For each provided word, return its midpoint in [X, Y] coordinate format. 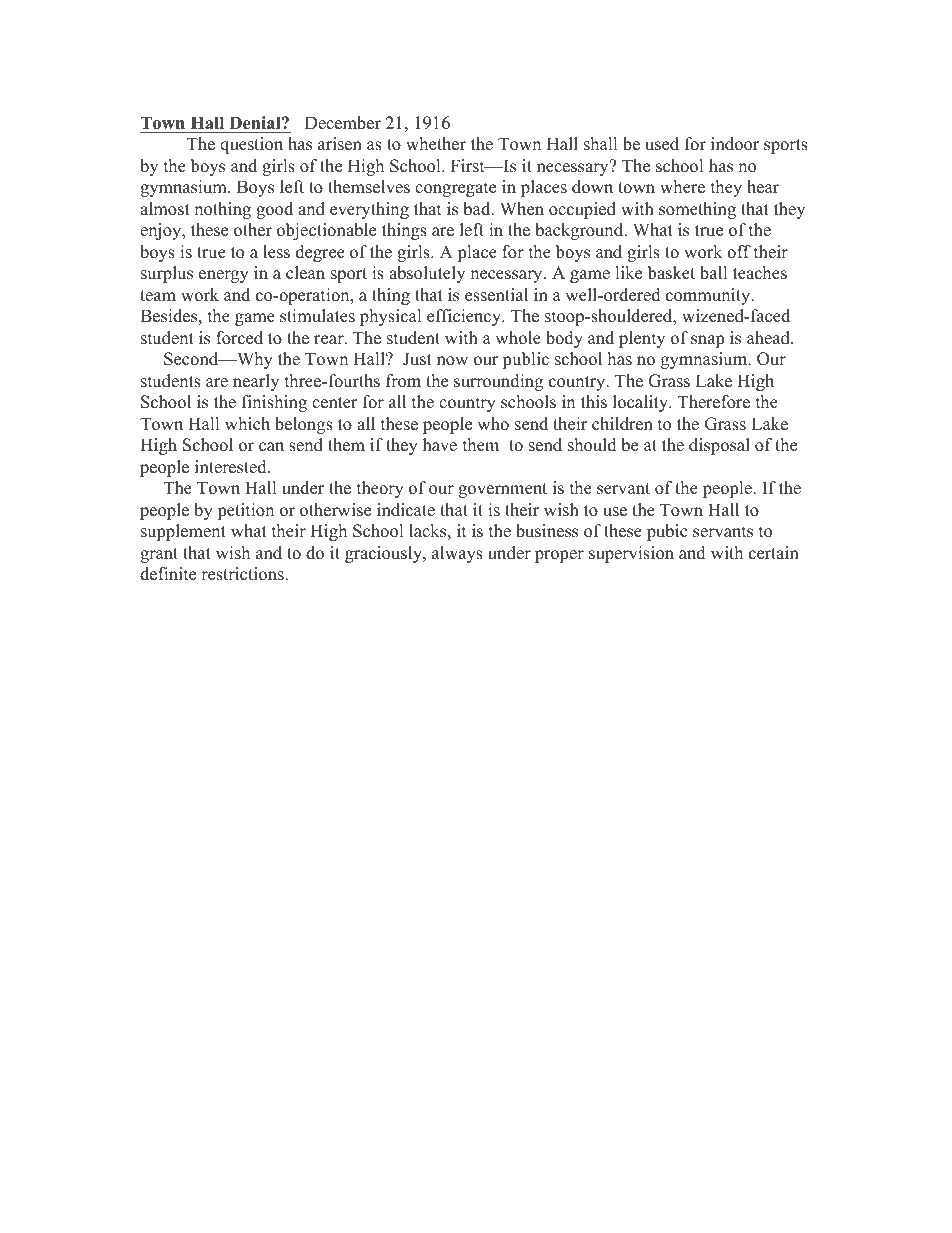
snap [707, 341]
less [276, 252]
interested [232, 467]
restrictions [243, 574]
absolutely [427, 274]
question [251, 145]
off [739, 252]
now [452, 361]
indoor [735, 144]
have [440, 445]
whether [436, 144]
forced [239, 338]
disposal [719, 446]
